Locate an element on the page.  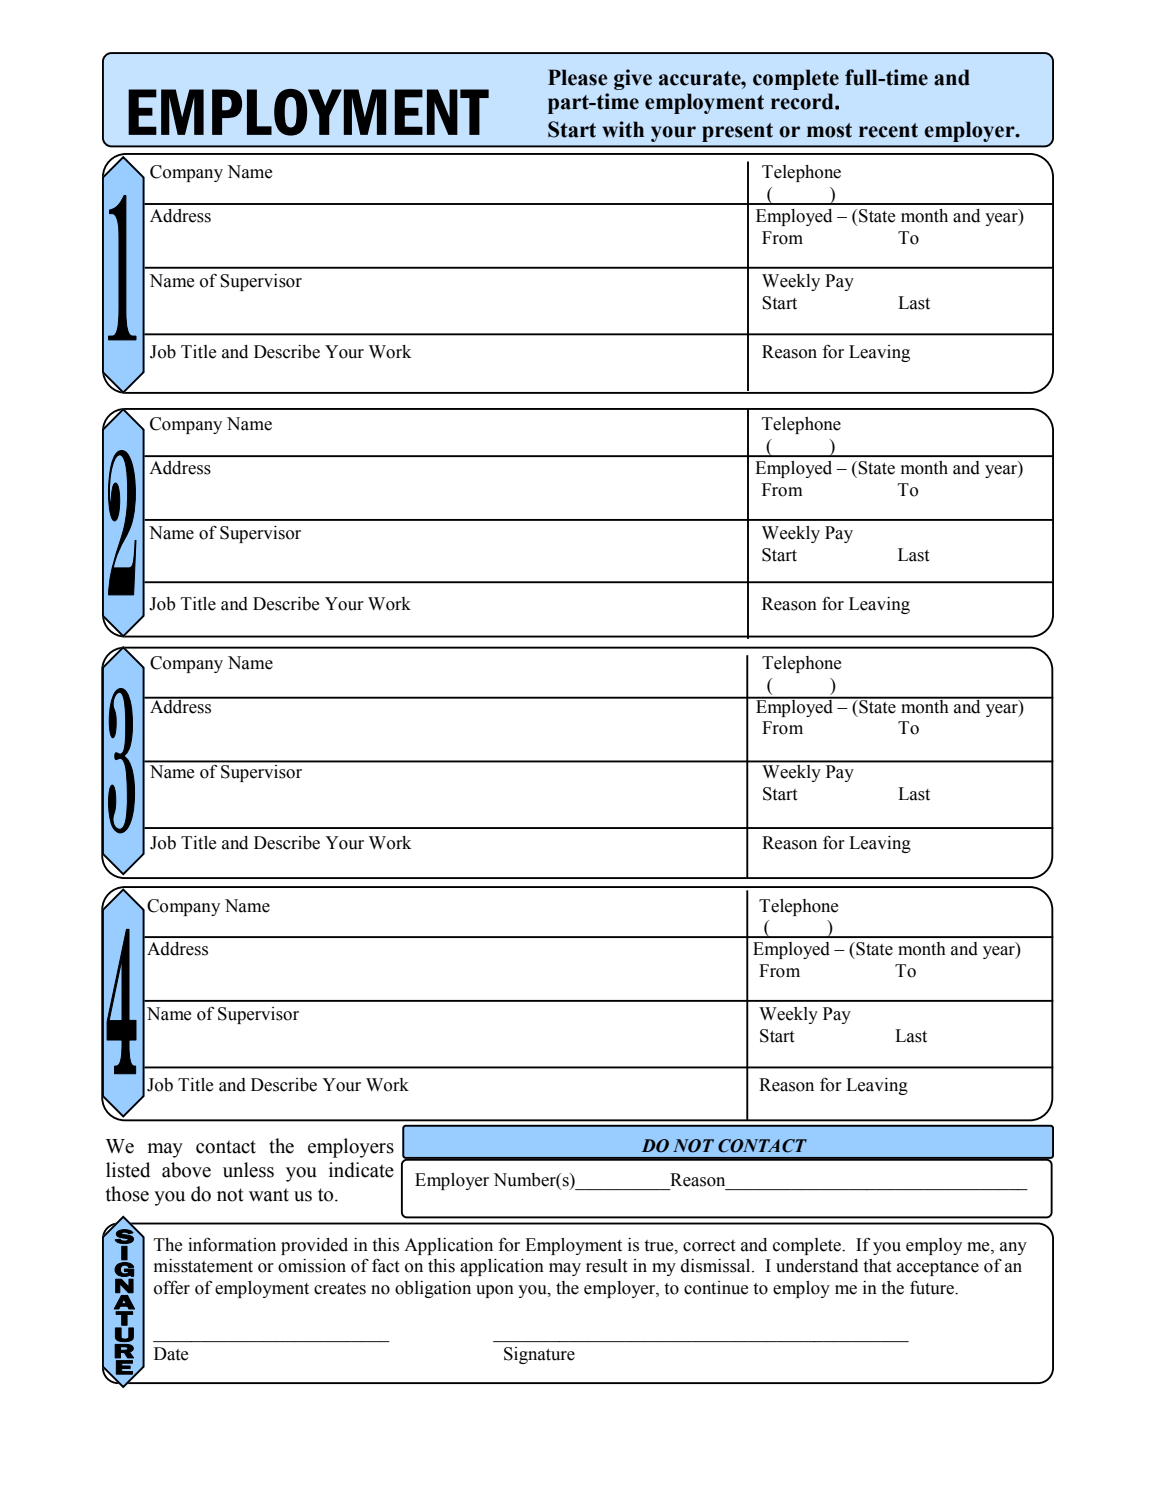
Signature is located at coordinates (539, 1355).
